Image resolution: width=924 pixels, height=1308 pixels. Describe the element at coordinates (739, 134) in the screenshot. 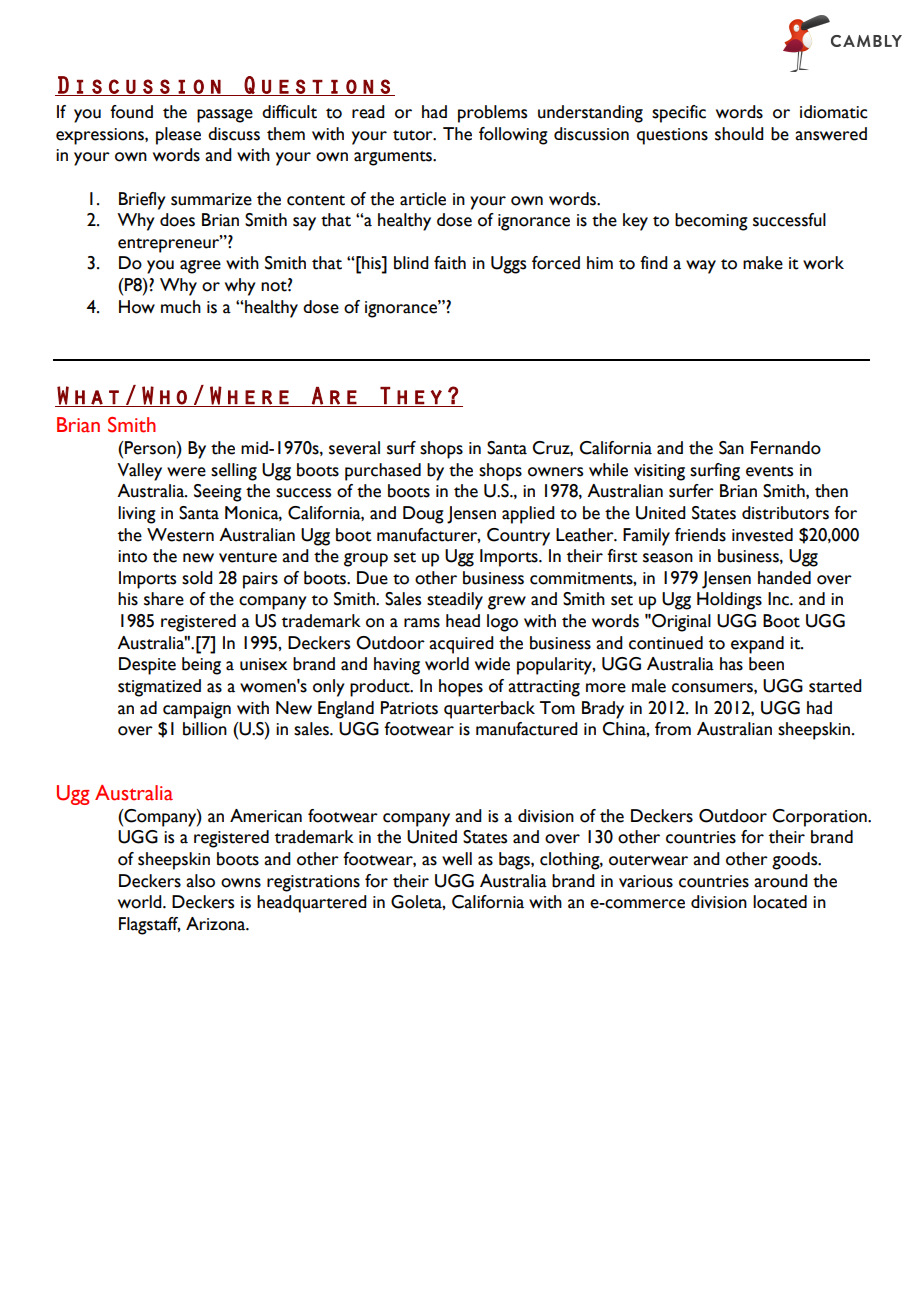

I see `should` at that location.
